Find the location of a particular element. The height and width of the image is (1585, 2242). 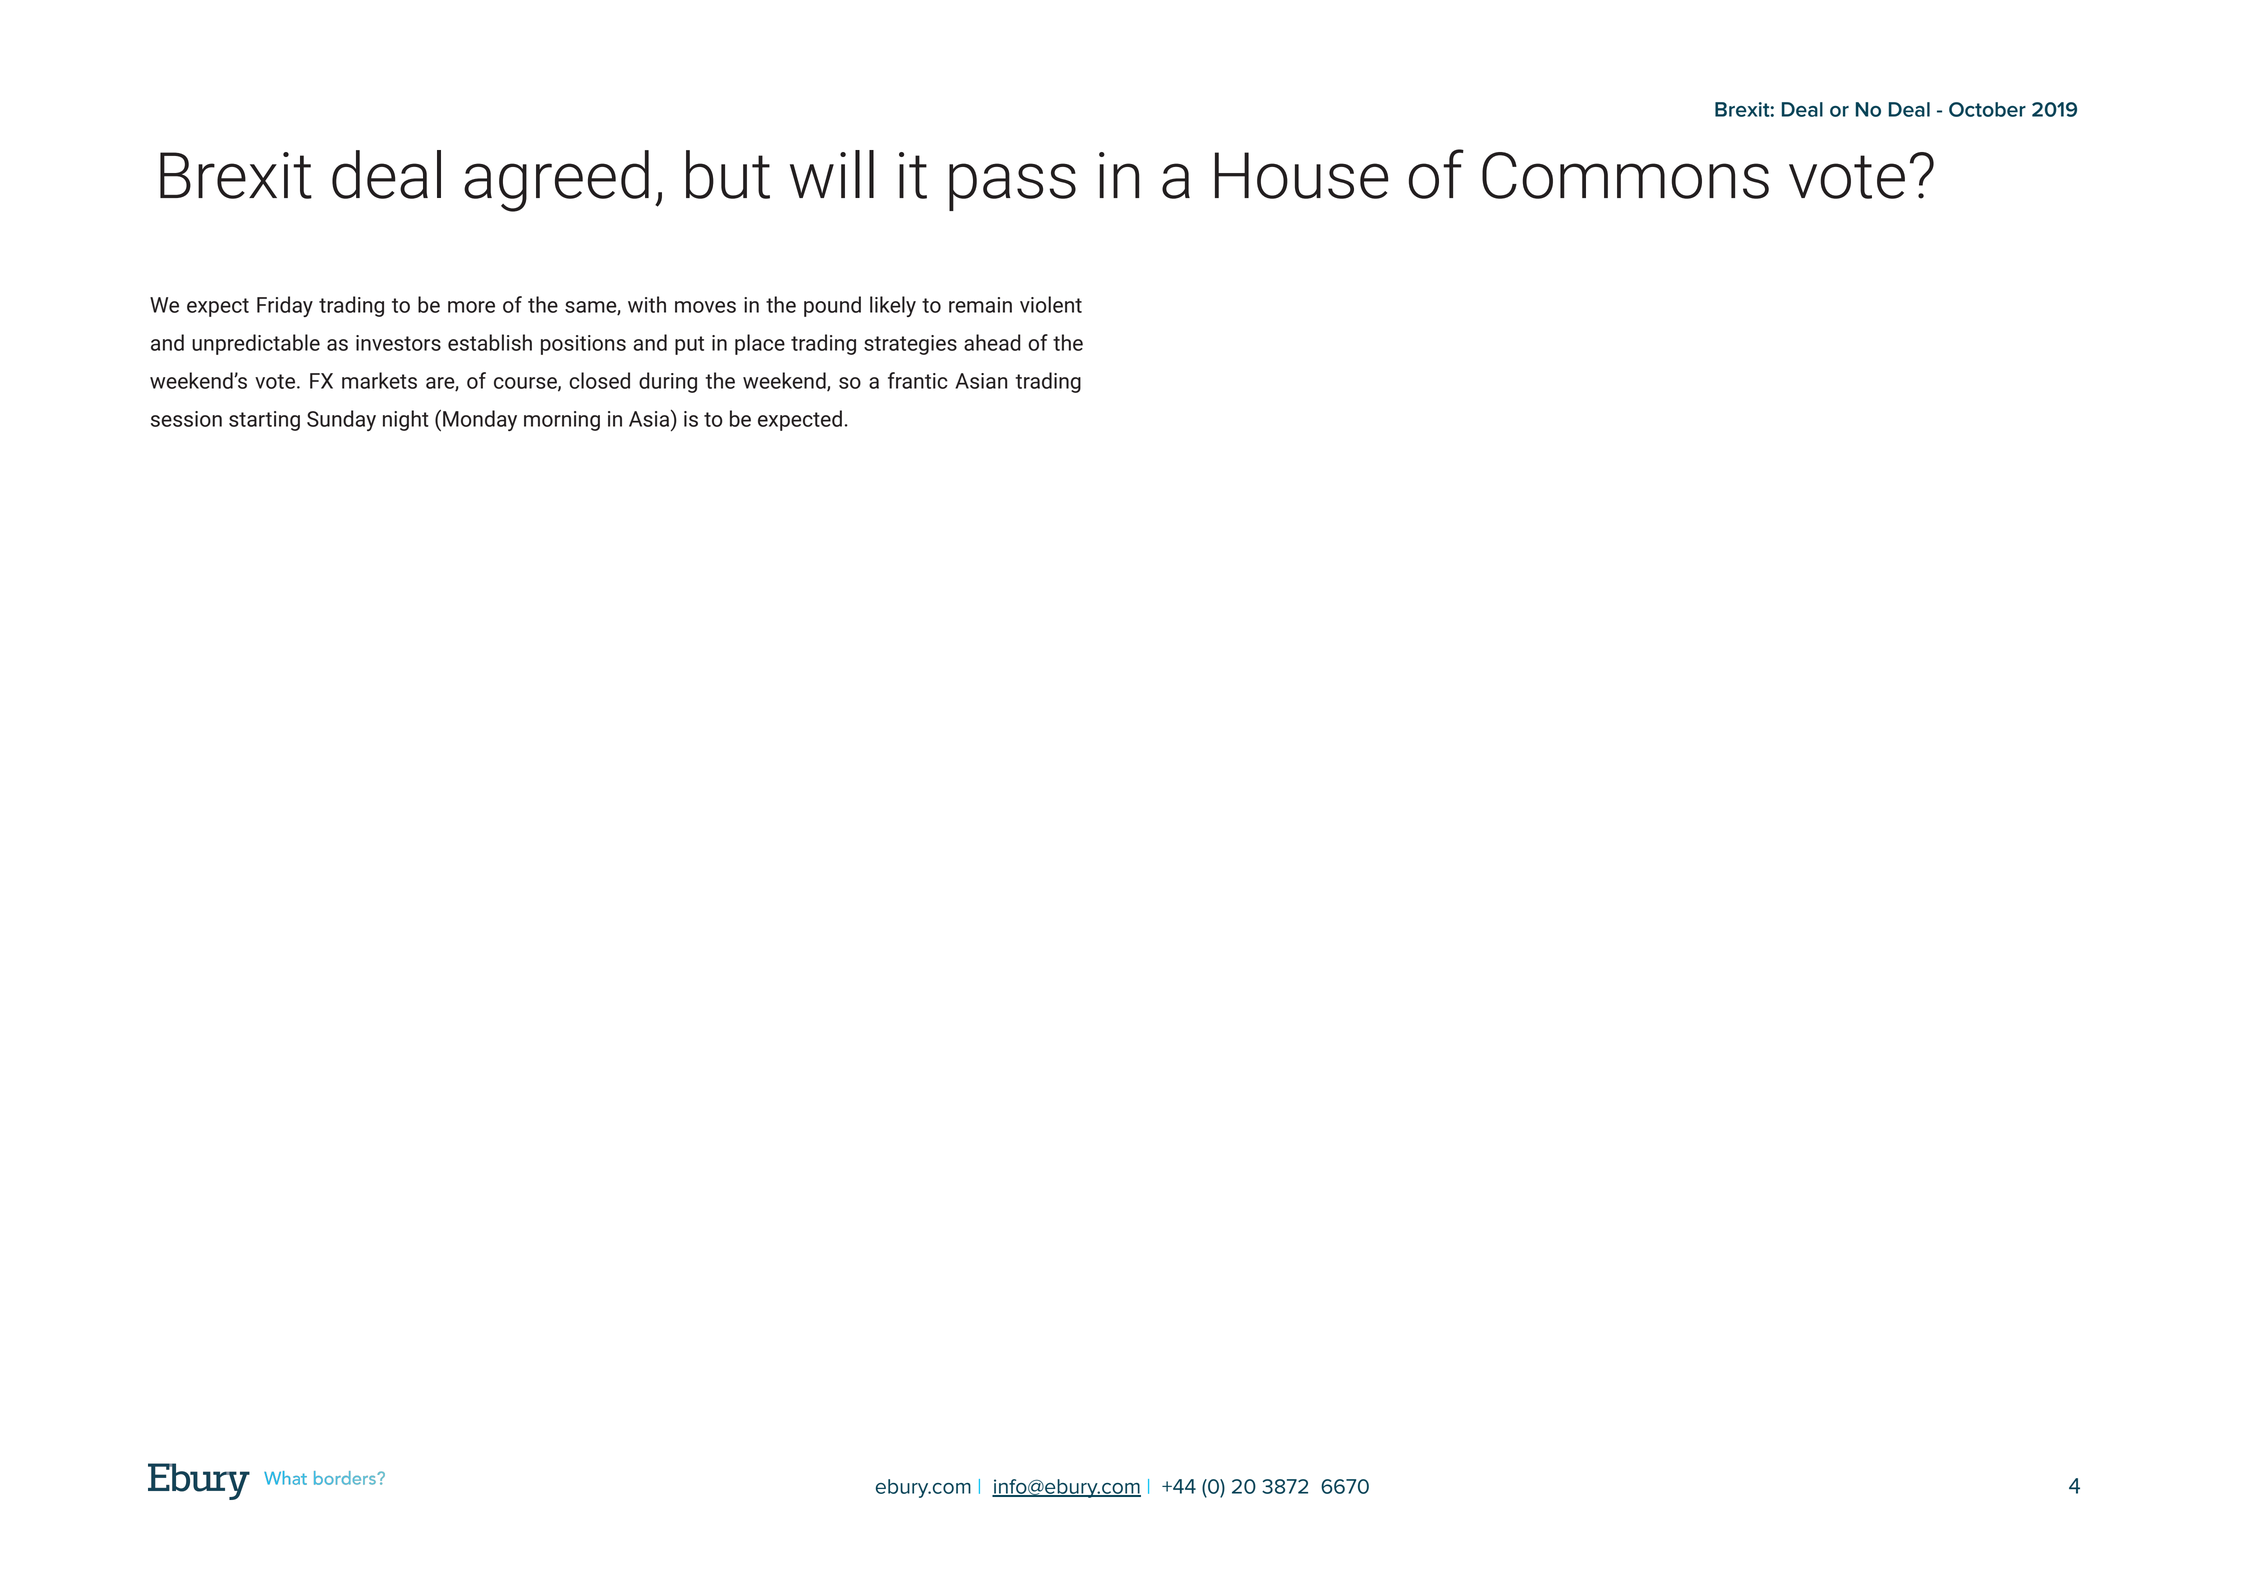

but is located at coordinates (728, 174).
